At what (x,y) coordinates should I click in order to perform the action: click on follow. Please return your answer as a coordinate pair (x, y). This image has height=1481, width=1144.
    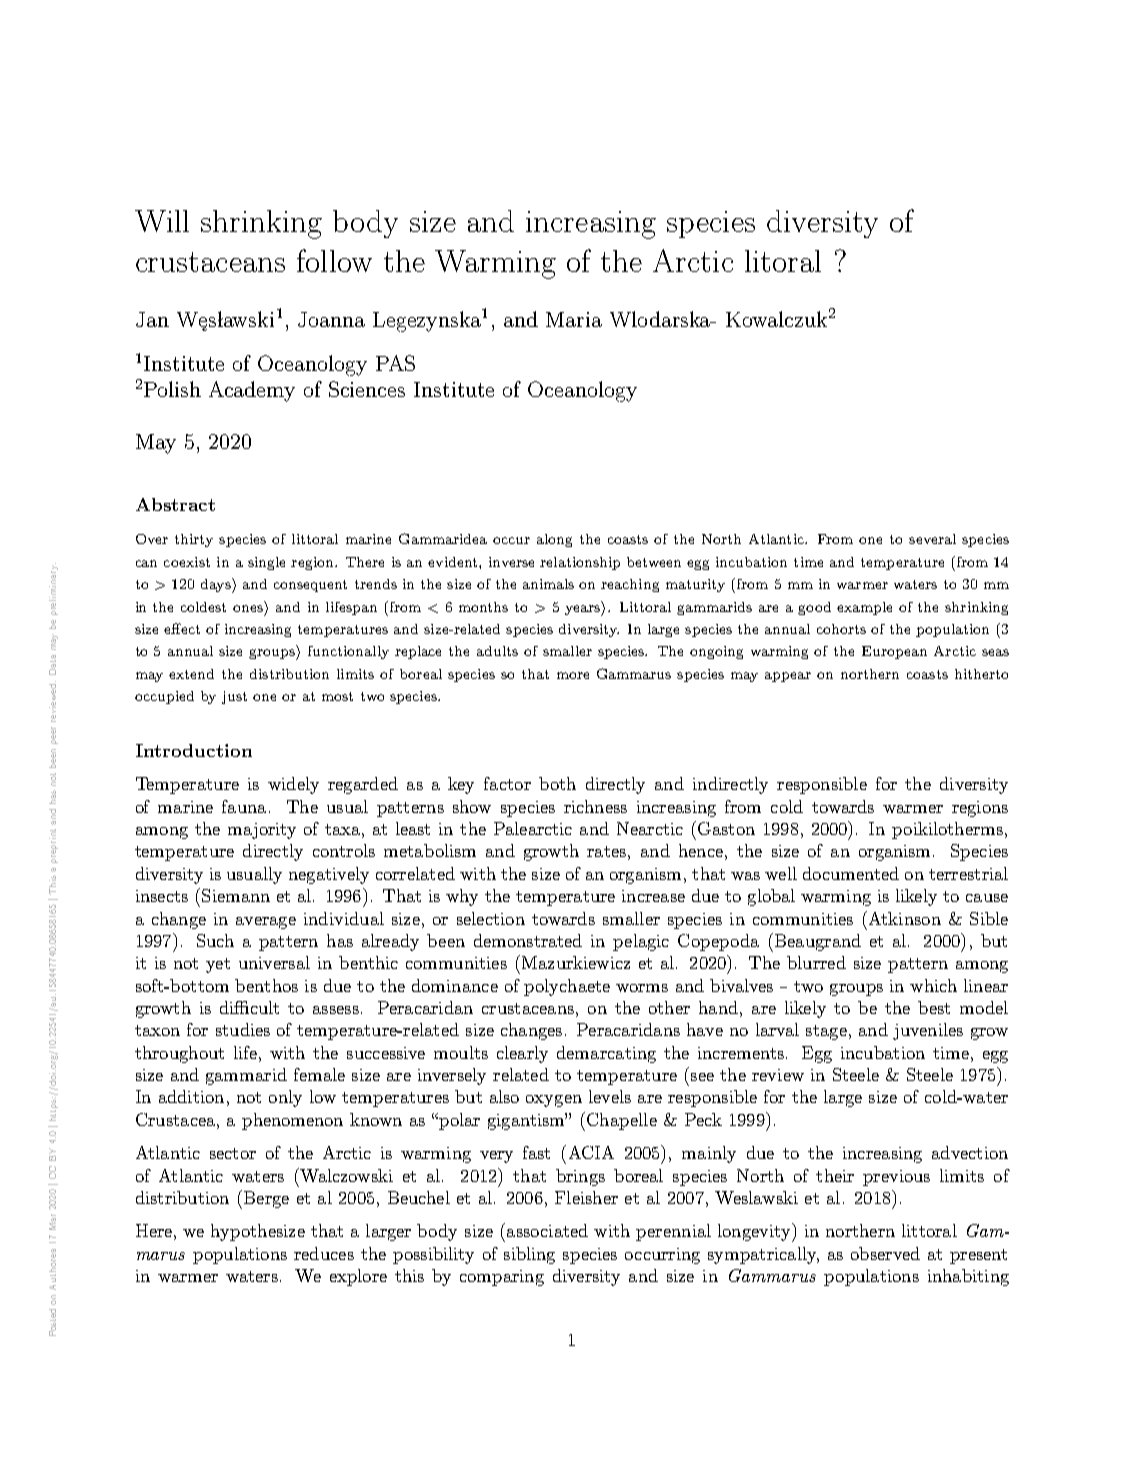
    Looking at the image, I should click on (334, 260).
